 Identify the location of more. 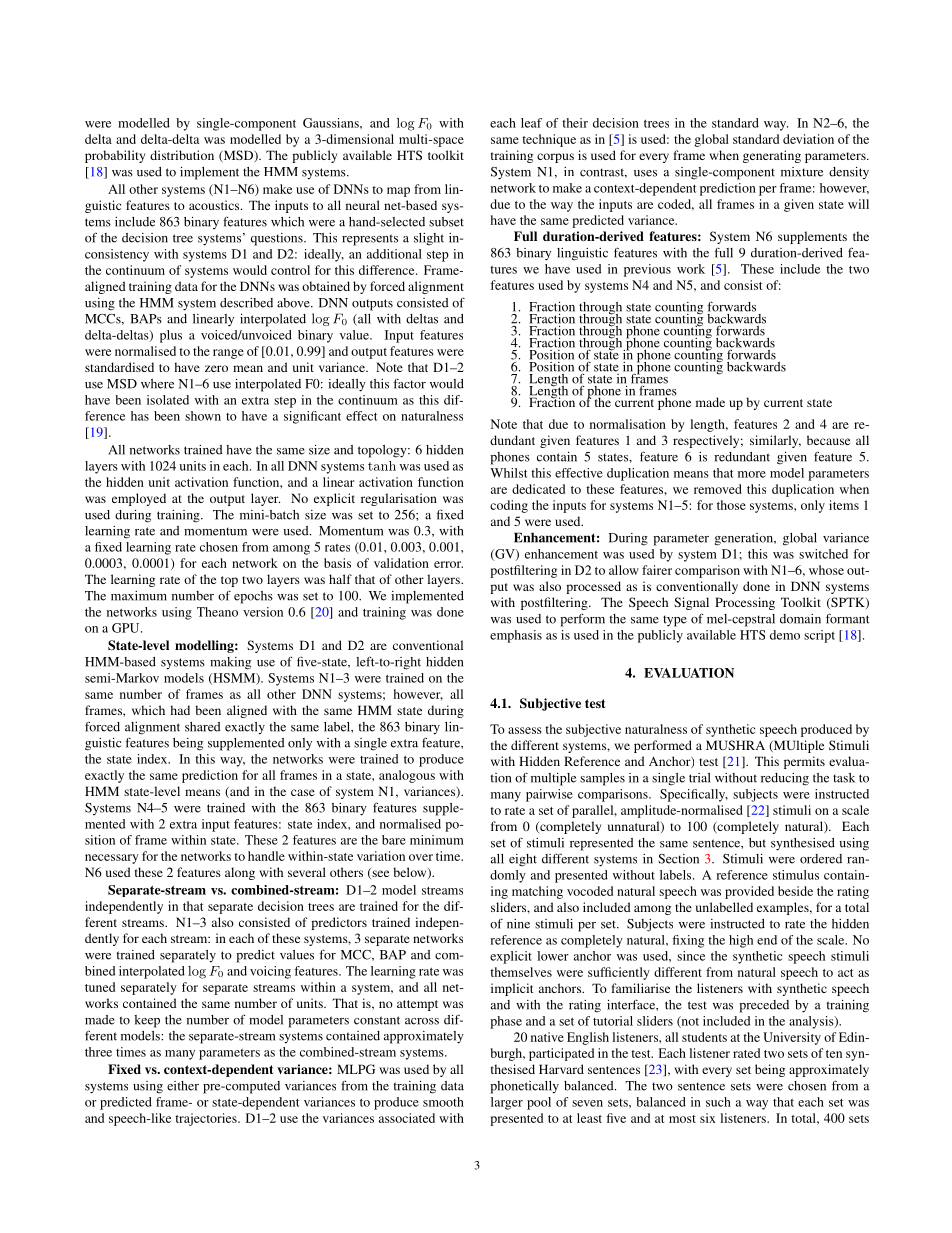
(752, 474).
